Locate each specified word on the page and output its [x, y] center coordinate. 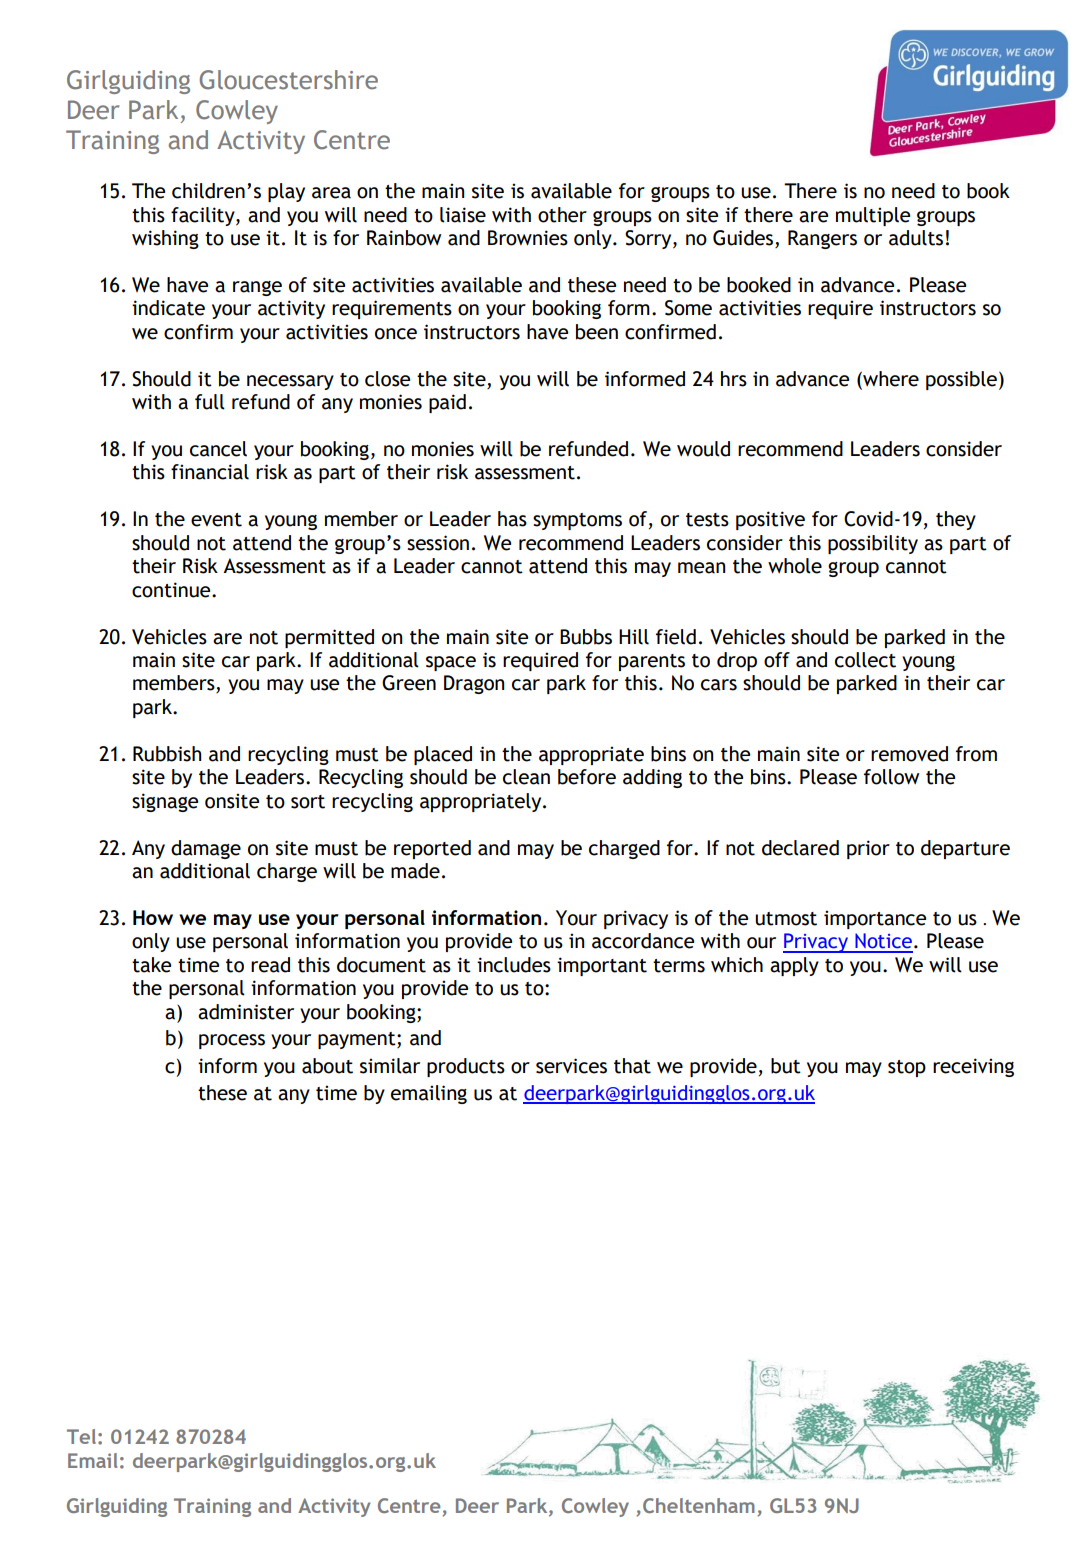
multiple [873, 216]
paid [447, 403]
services [571, 1066]
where [890, 379]
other [562, 215]
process [232, 1041]
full [210, 402]
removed [909, 754]
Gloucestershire [289, 80]
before [587, 777]
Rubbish [167, 754]
